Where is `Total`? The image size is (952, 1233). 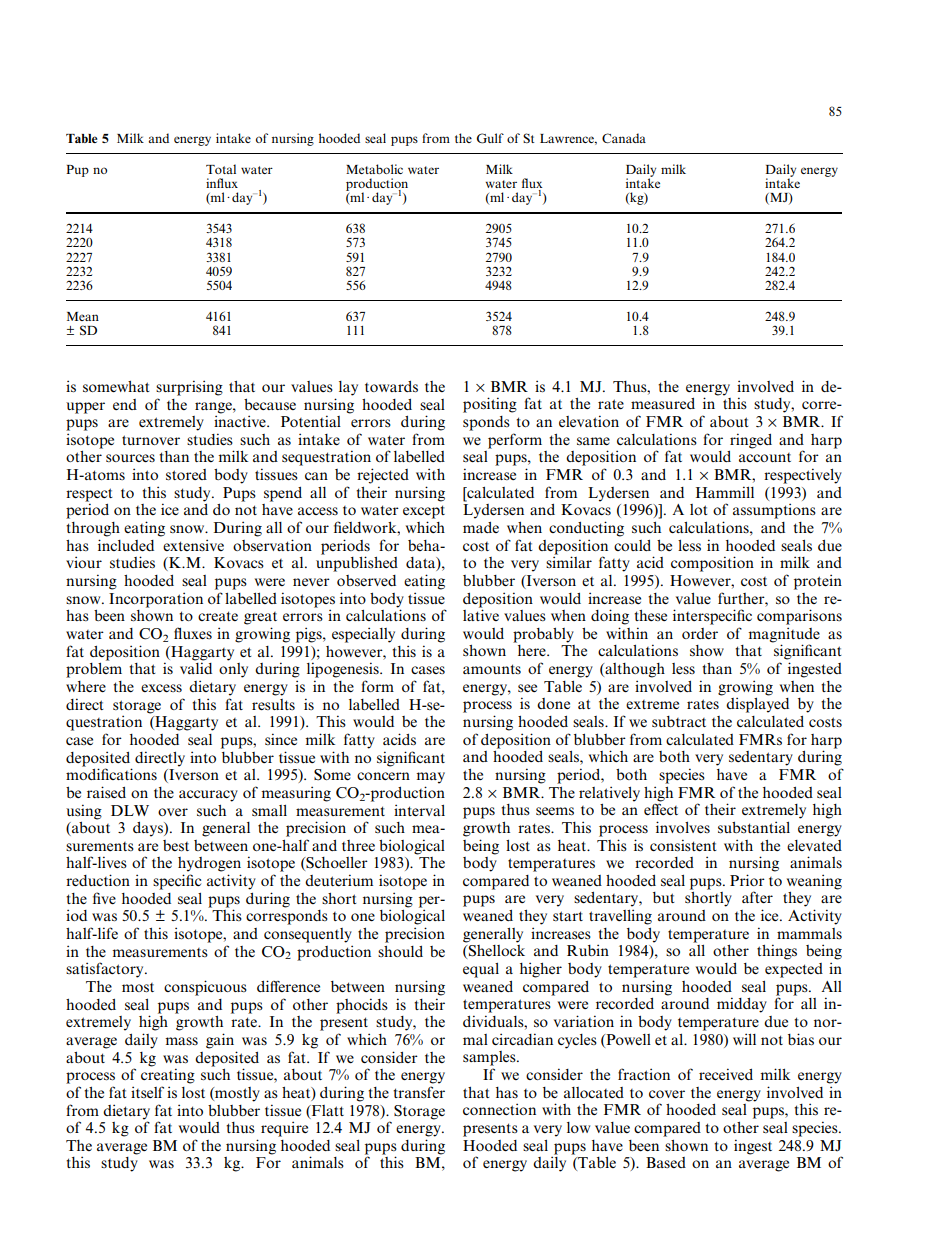 Total is located at coordinates (221, 169).
